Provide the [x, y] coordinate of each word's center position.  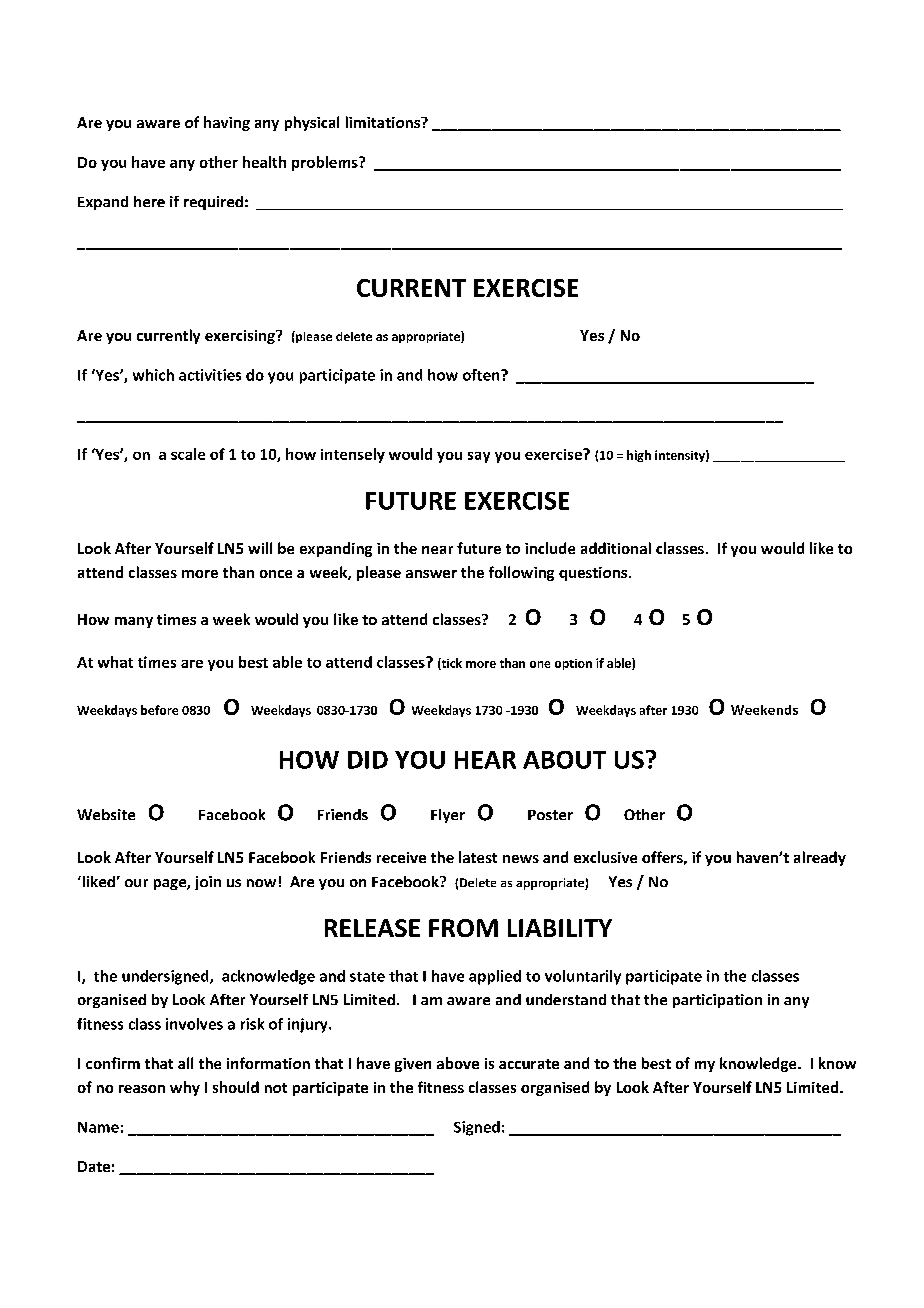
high [639, 456]
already [820, 858]
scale [188, 454]
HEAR [485, 760]
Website [106, 814]
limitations [384, 122]
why [185, 1088]
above [458, 1063]
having [227, 123]
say [479, 457]
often [482, 375]
